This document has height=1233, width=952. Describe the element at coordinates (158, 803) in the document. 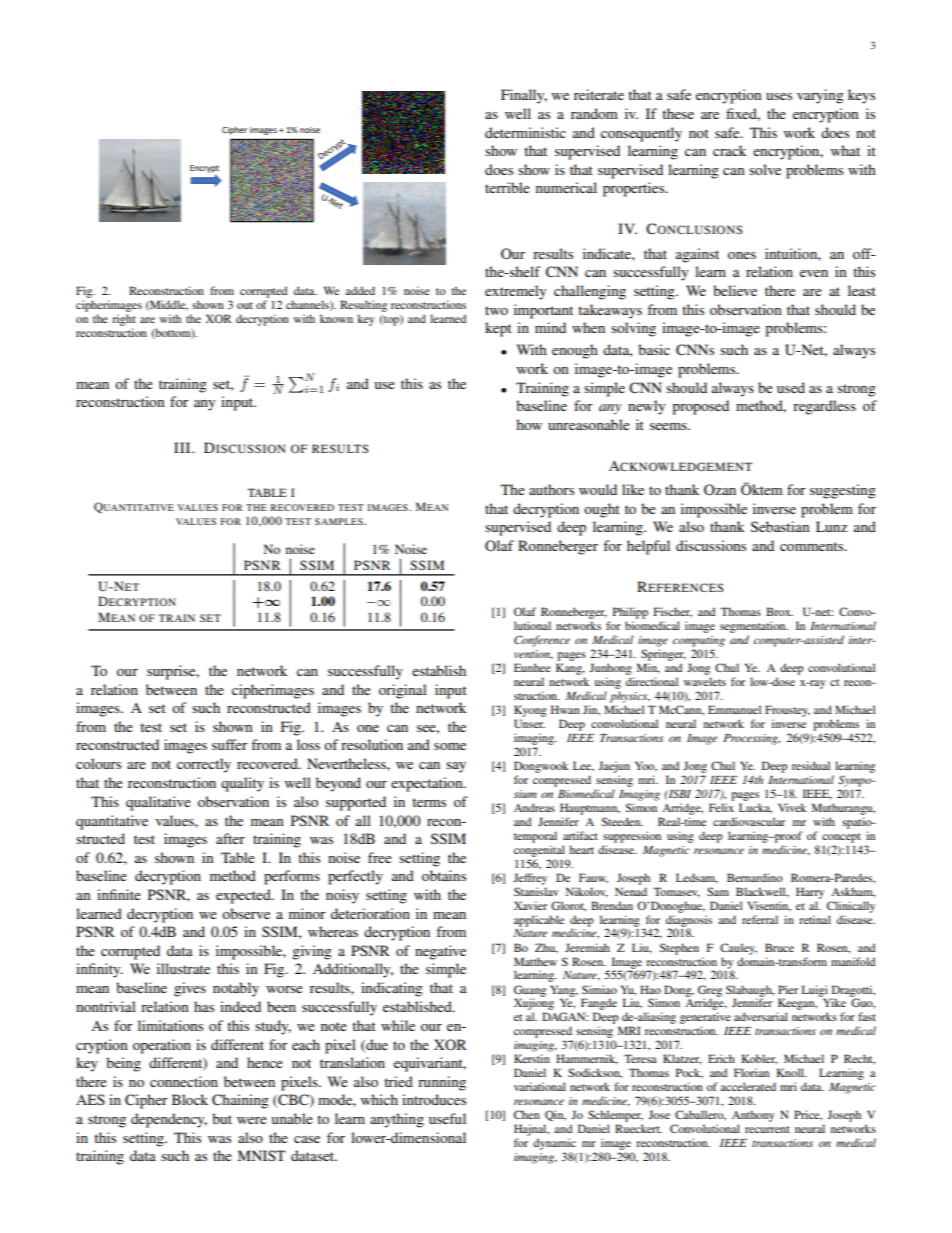

I see `qualitative` at that location.
